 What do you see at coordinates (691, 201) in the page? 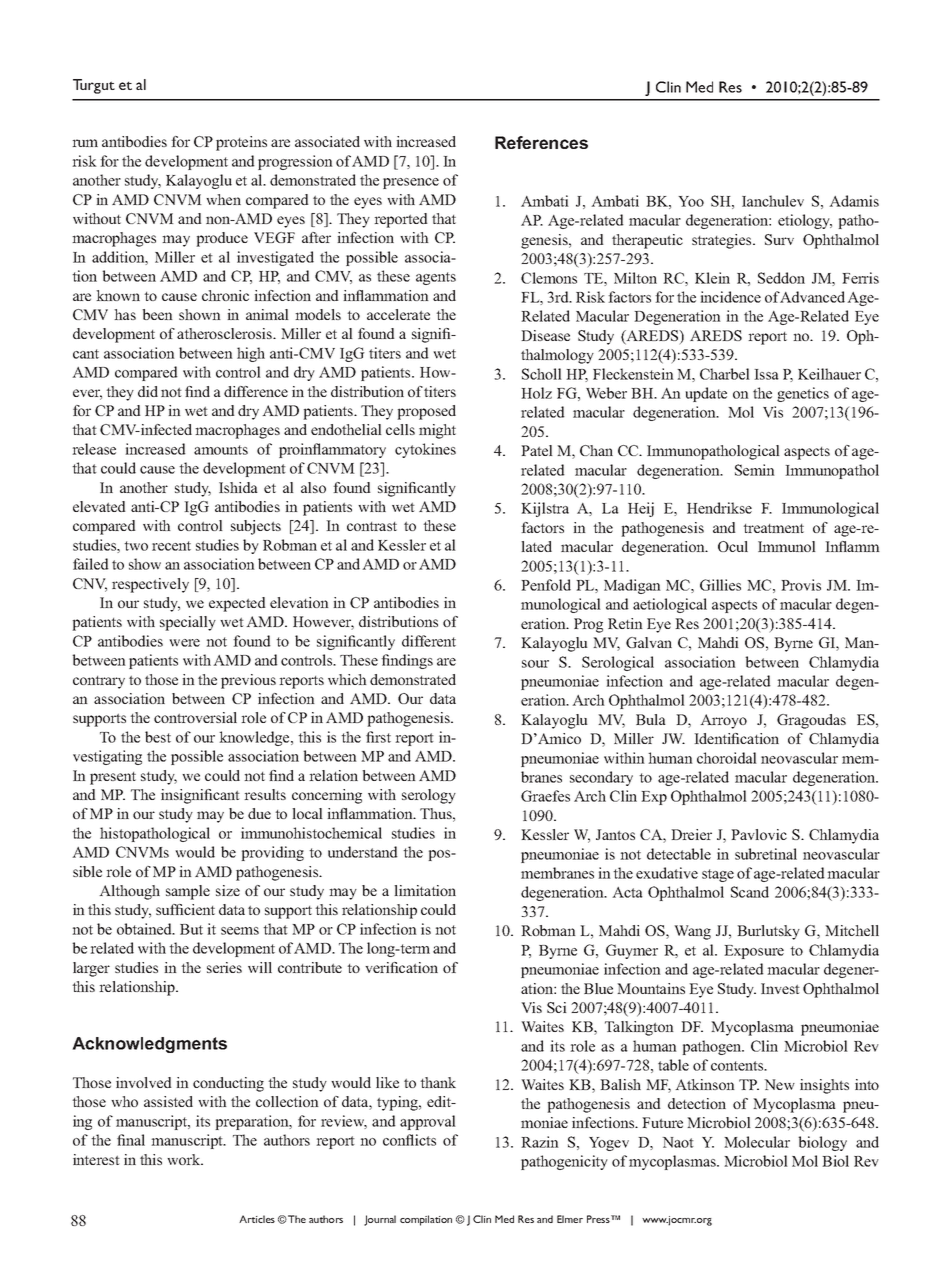
I see `Yoo` at bounding box center [691, 201].
